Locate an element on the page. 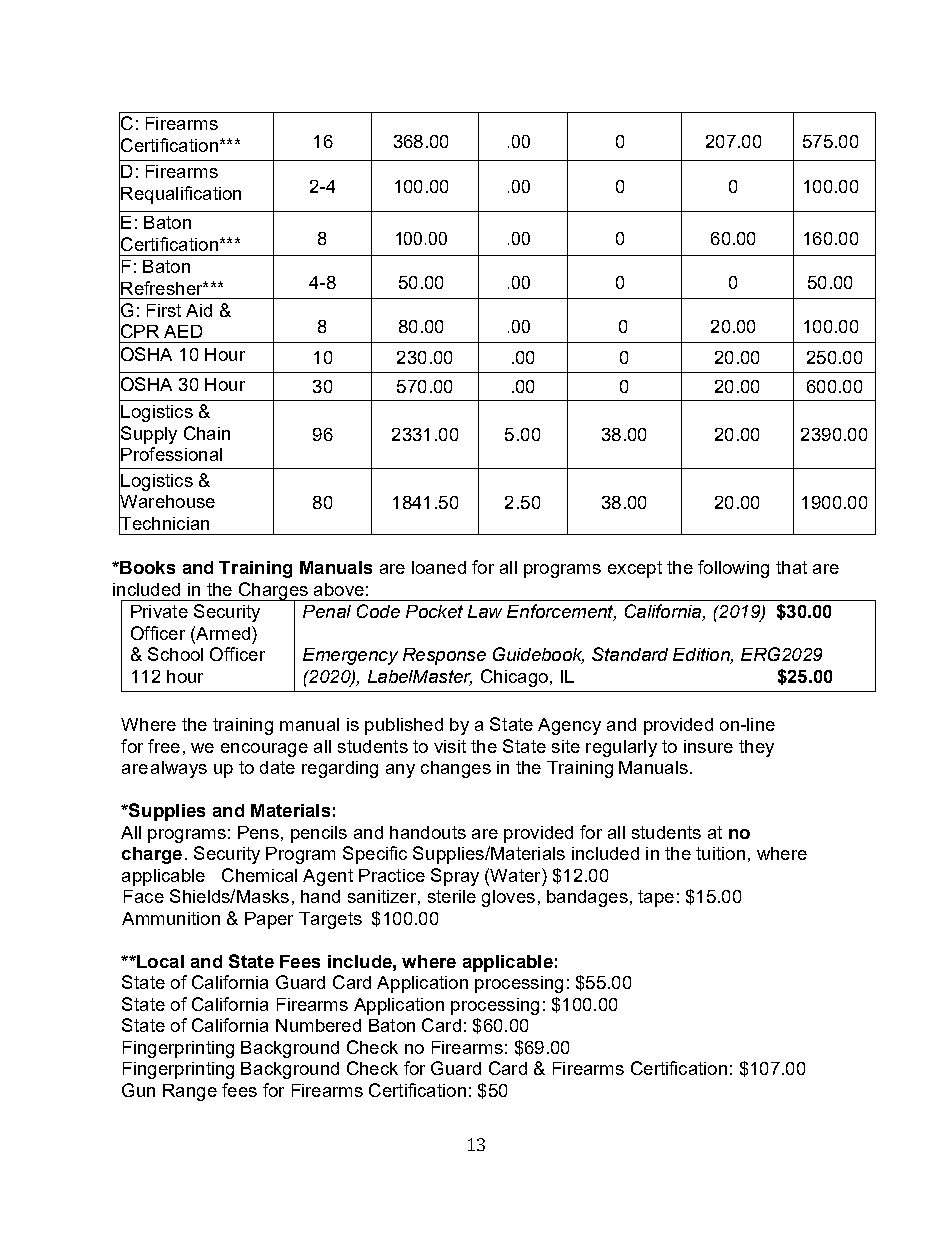 The width and height of the document is (952, 1233). Spray is located at coordinates (455, 877).
